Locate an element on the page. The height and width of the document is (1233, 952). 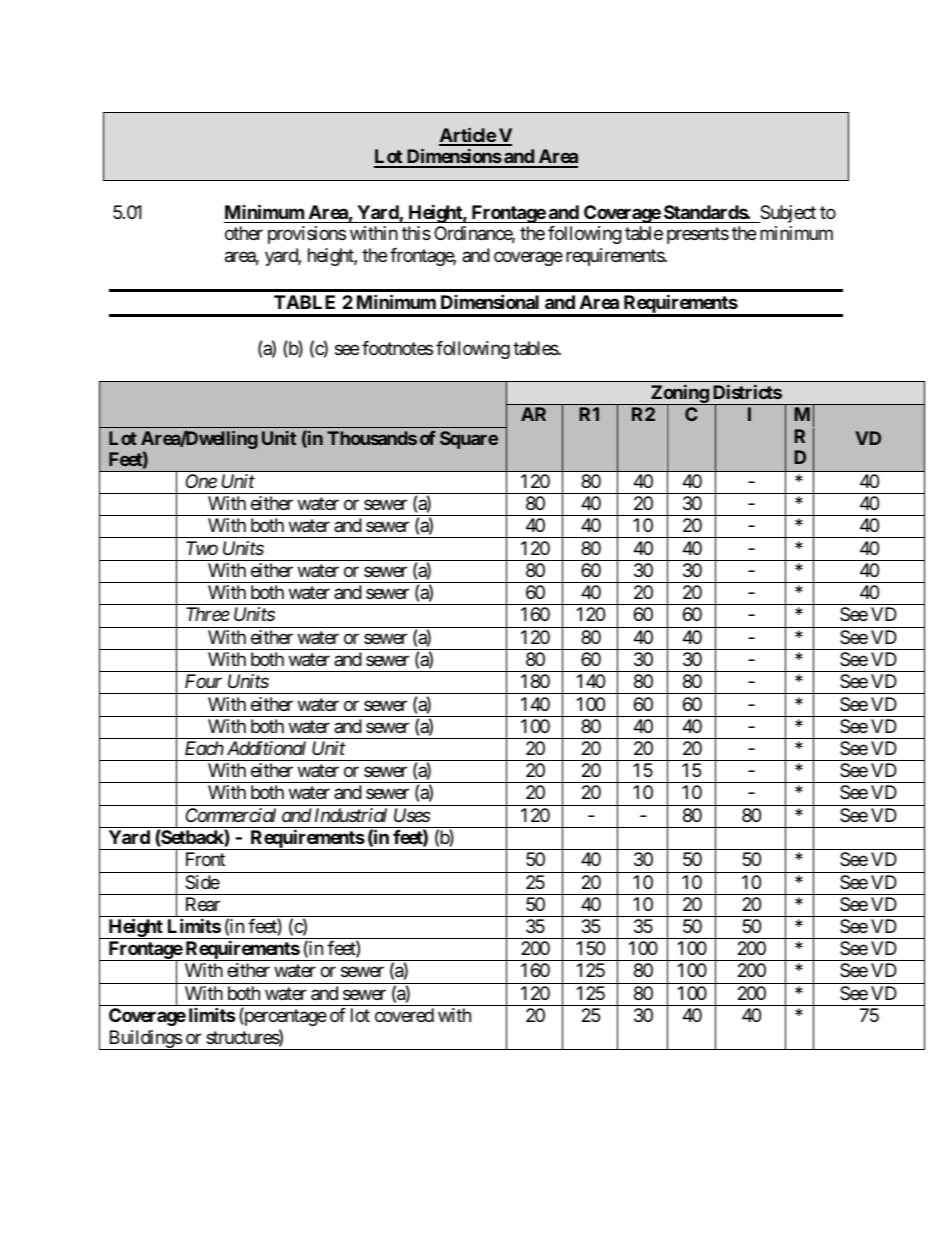
other is located at coordinates (244, 233).
